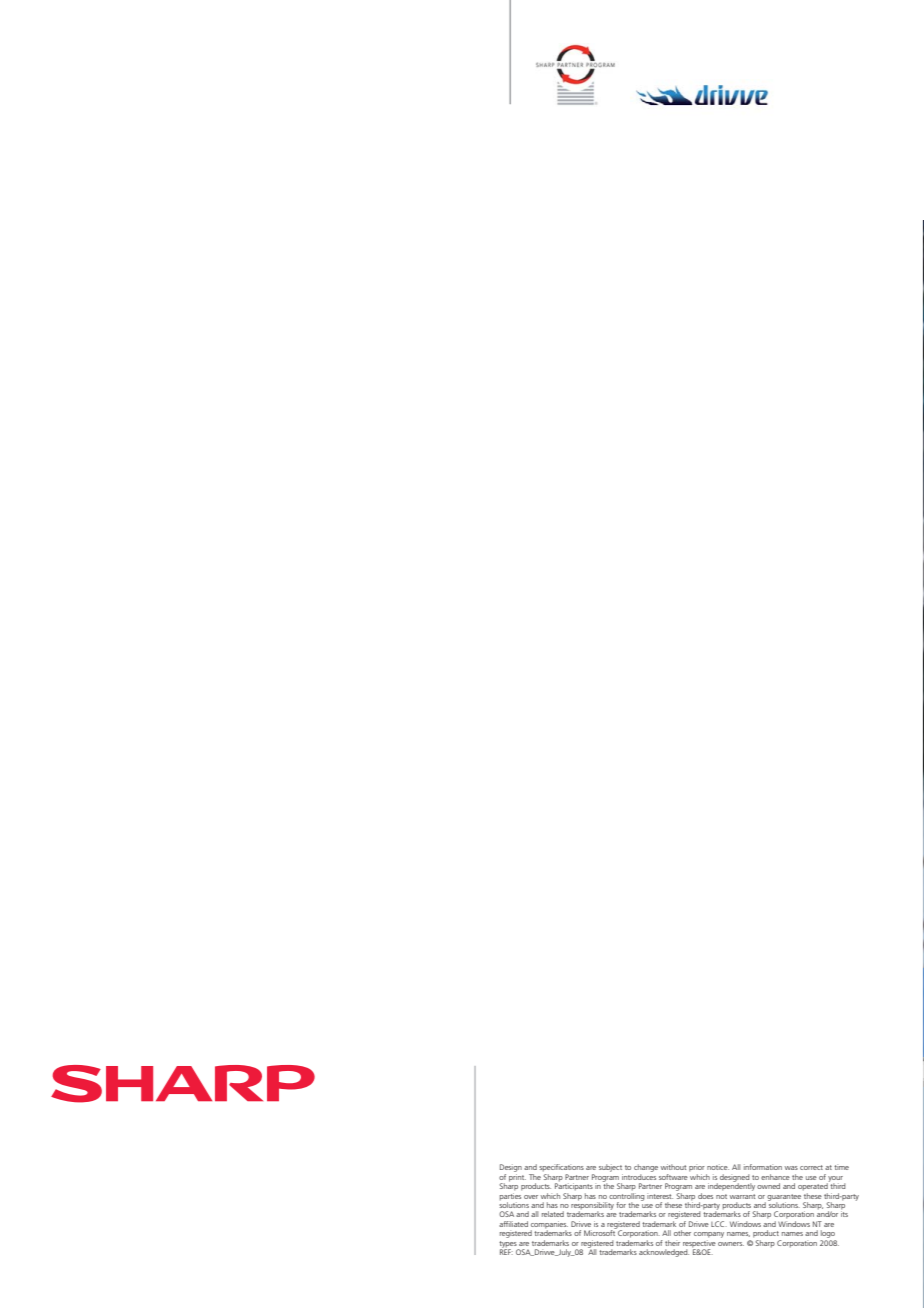 The height and width of the image is (1308, 924). Describe the element at coordinates (672, 1243) in the image. I see `their` at that location.
